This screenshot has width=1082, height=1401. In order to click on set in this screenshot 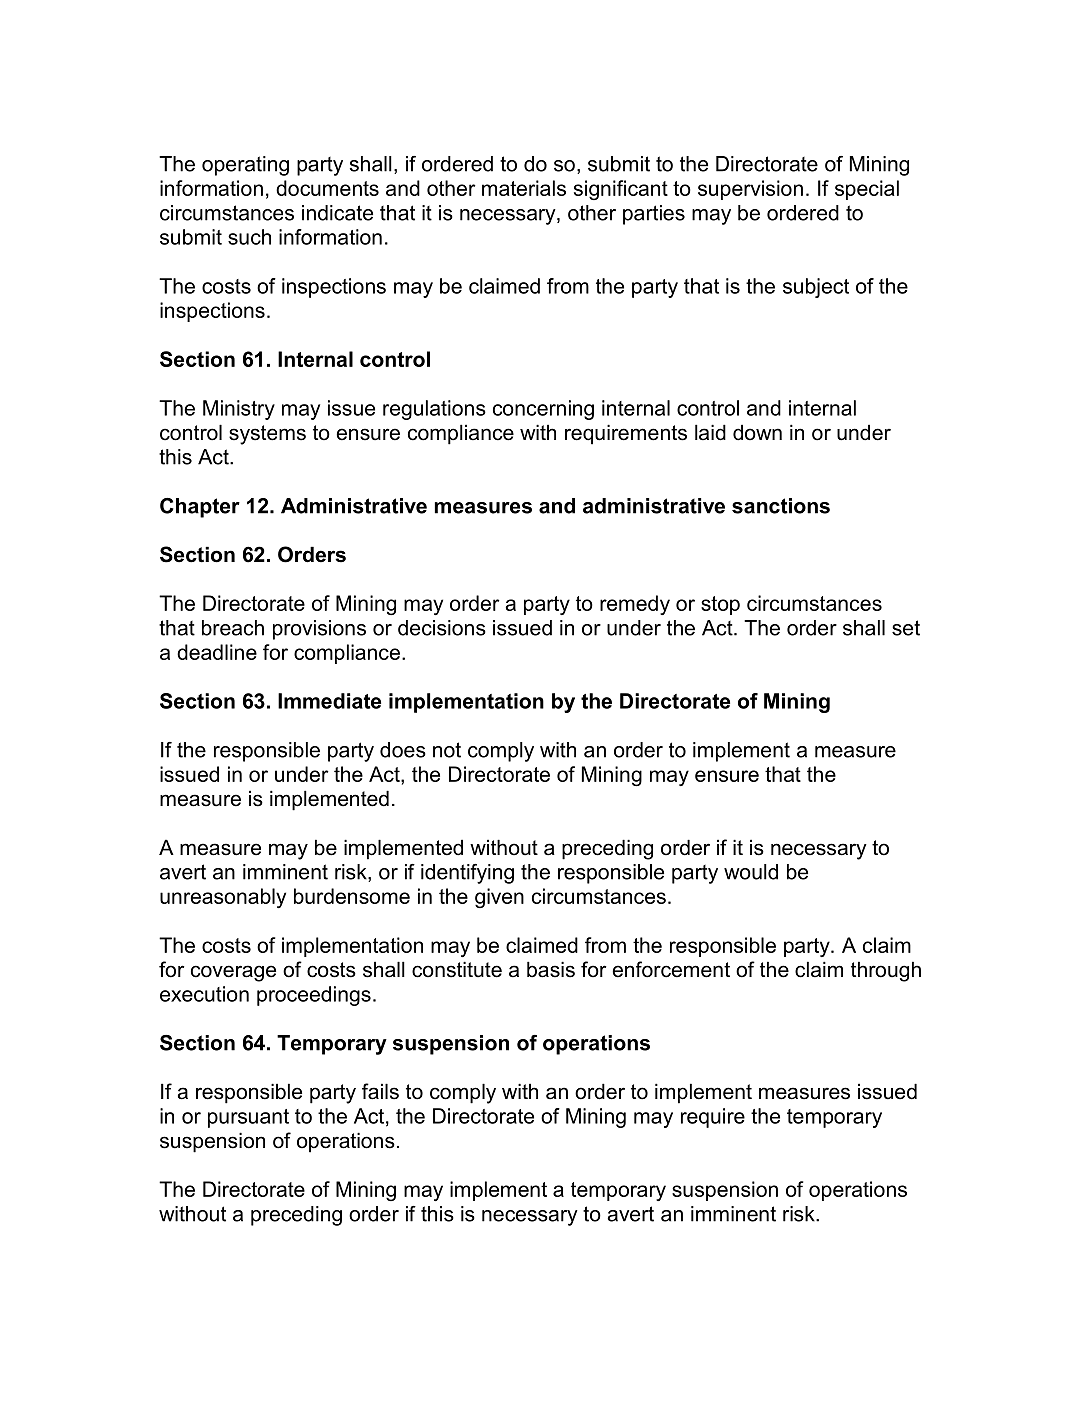, I will do `click(906, 628)`.
